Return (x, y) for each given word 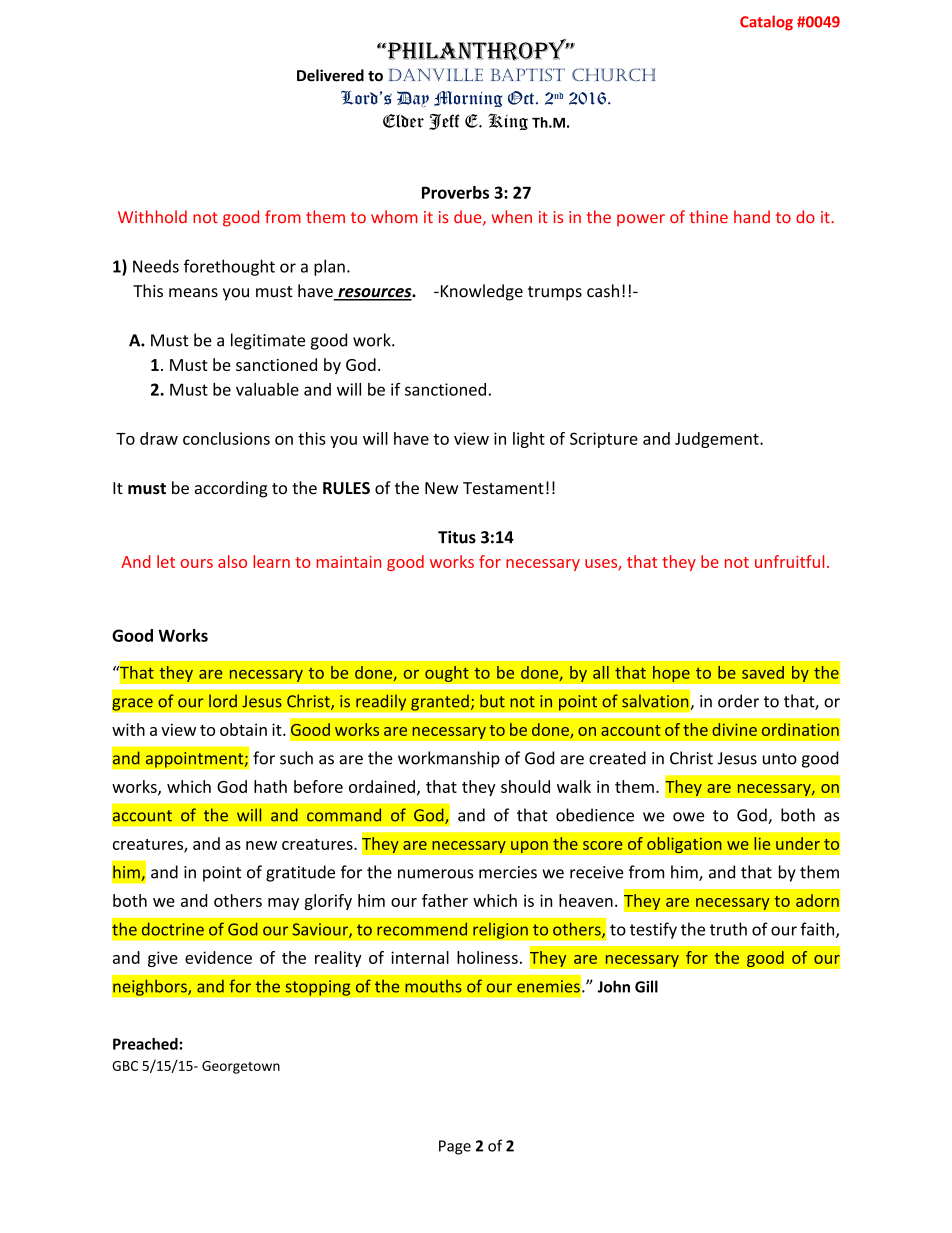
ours (197, 563)
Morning (468, 99)
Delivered (330, 75)
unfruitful (789, 561)
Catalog (766, 23)
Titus (457, 537)
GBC (125, 1066)
